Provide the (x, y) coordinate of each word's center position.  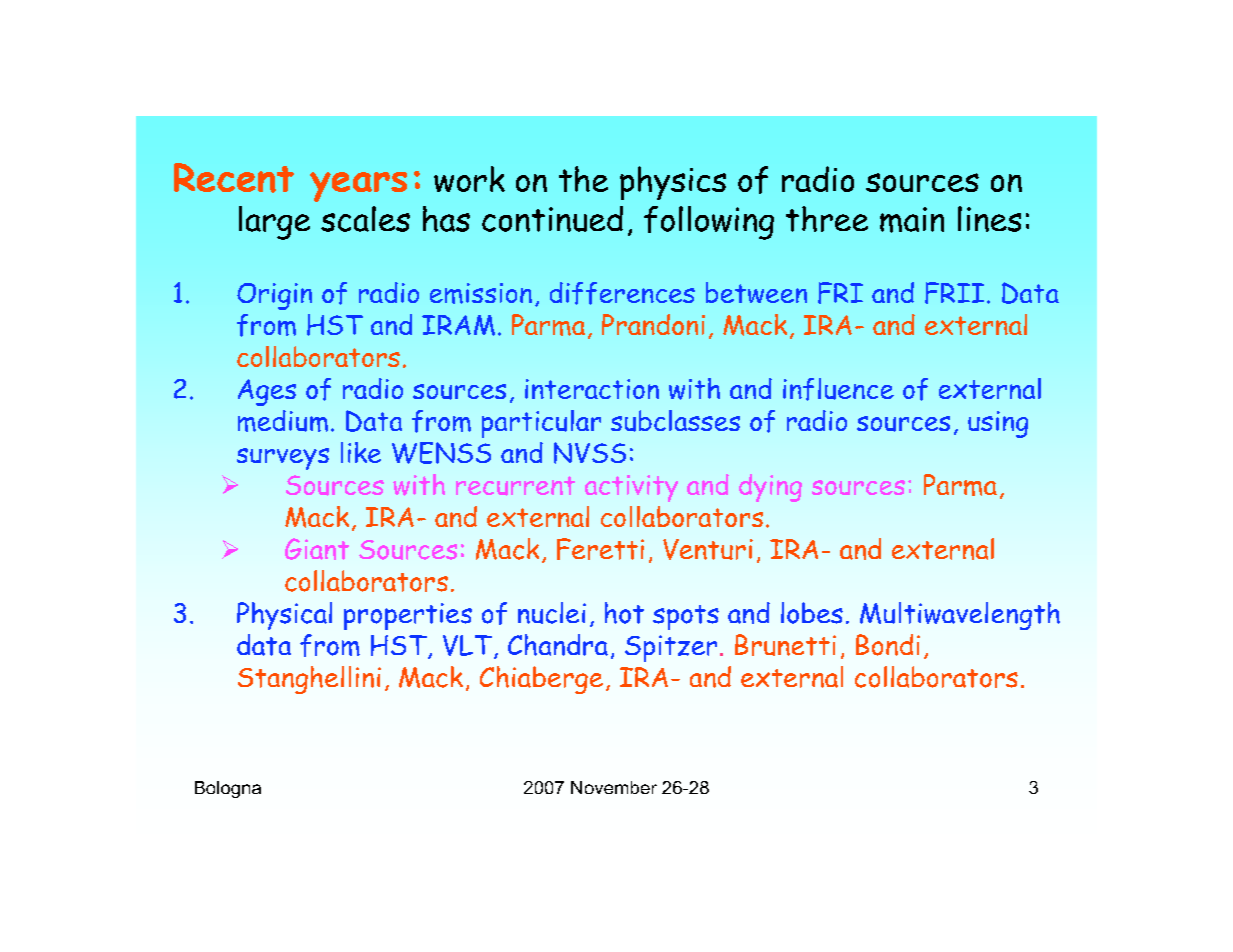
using (998, 424)
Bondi (888, 645)
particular (541, 424)
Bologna (228, 789)
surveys (283, 459)
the (583, 179)
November (614, 787)
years (358, 187)
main (912, 220)
